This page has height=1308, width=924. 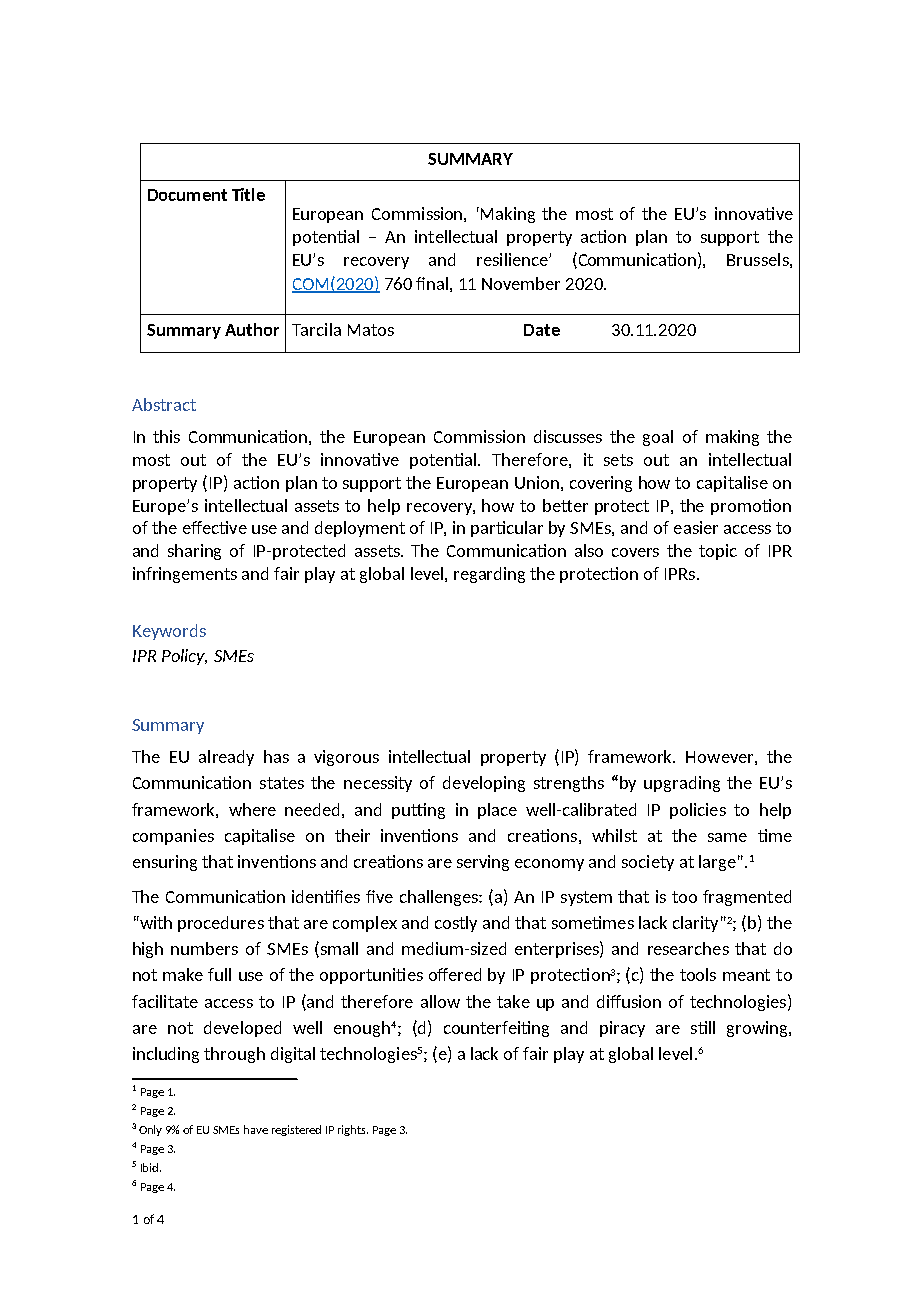 What do you see at coordinates (688, 948) in the page?
I see `researches` at bounding box center [688, 948].
